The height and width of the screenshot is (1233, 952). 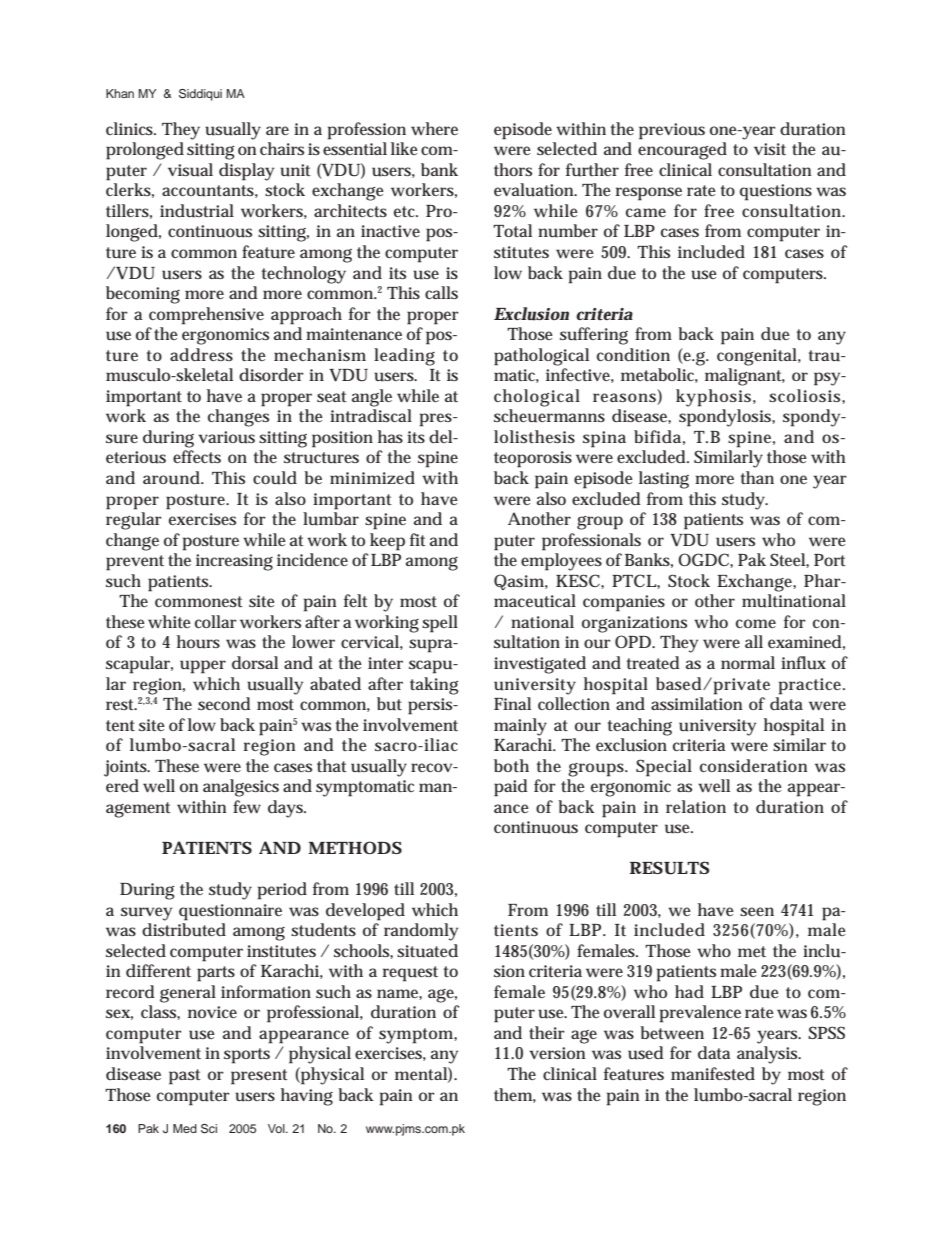 What do you see at coordinates (216, 621) in the screenshot?
I see `collar` at bounding box center [216, 621].
